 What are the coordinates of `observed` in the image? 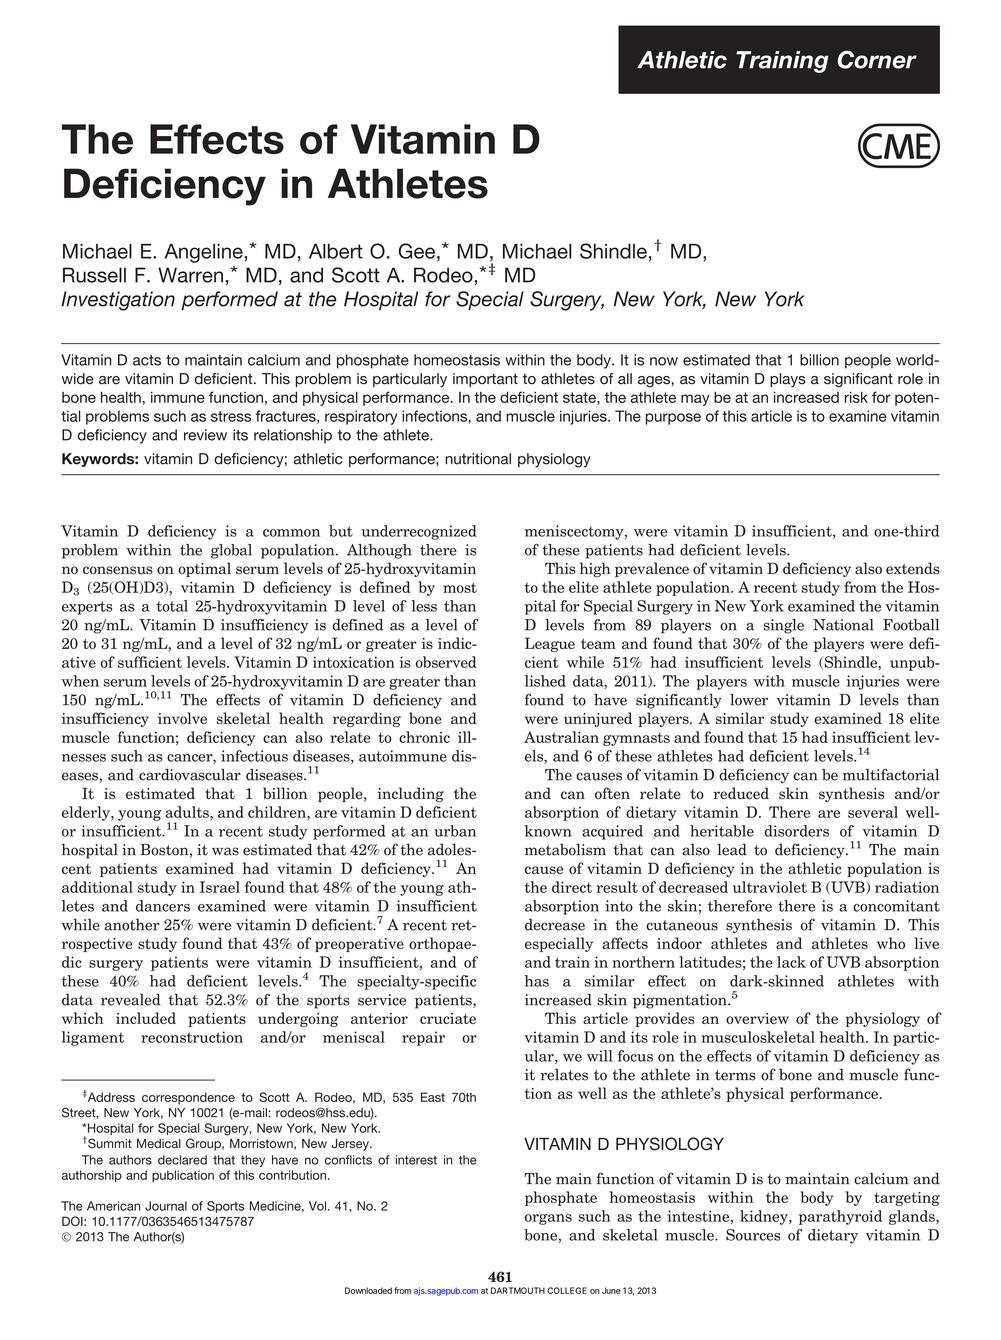 It's located at (446, 662).
